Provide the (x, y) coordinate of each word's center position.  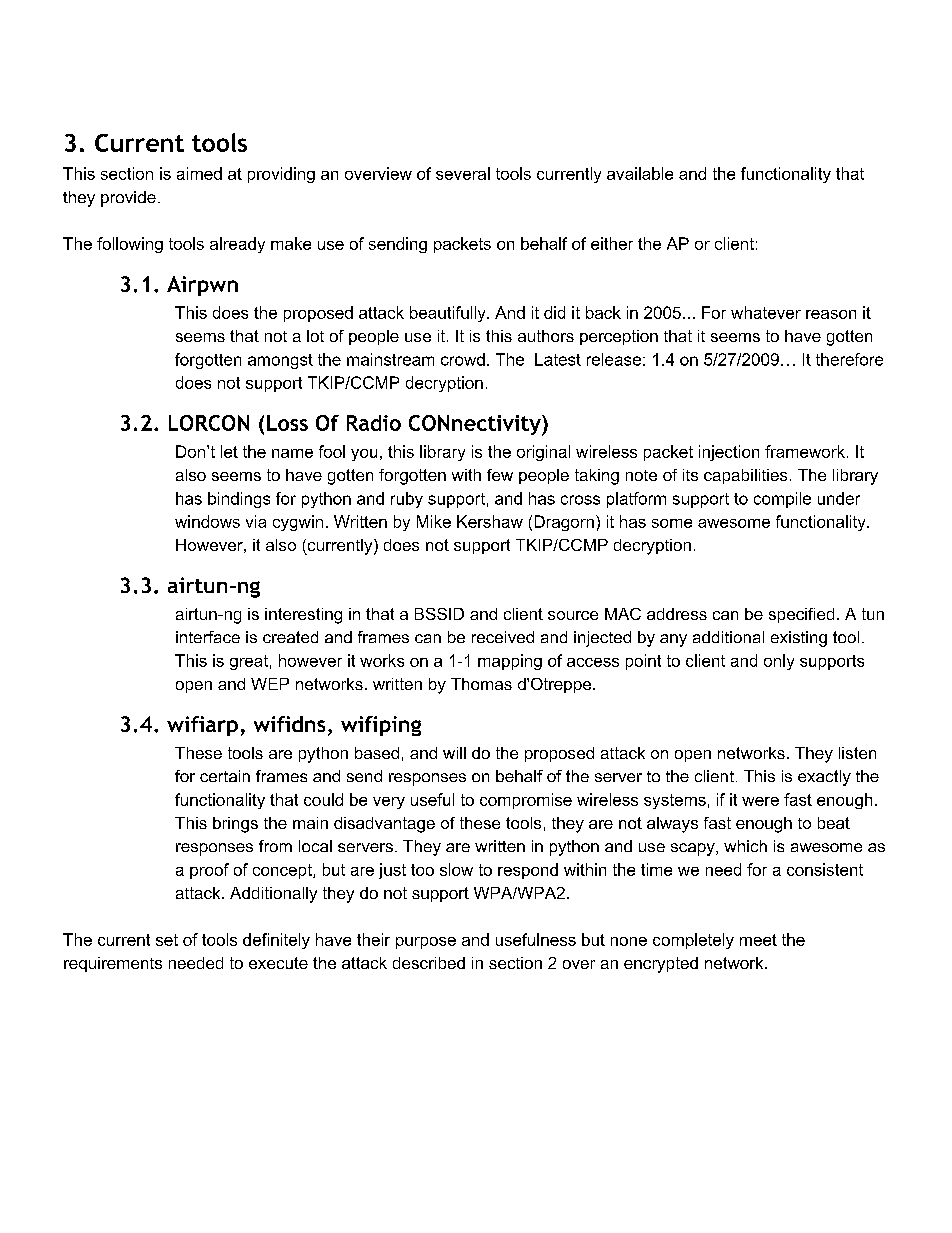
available (640, 173)
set (167, 940)
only (779, 662)
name (292, 453)
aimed (199, 173)
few (500, 475)
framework (805, 451)
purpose (426, 943)
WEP (270, 684)
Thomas (481, 684)
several (463, 173)
